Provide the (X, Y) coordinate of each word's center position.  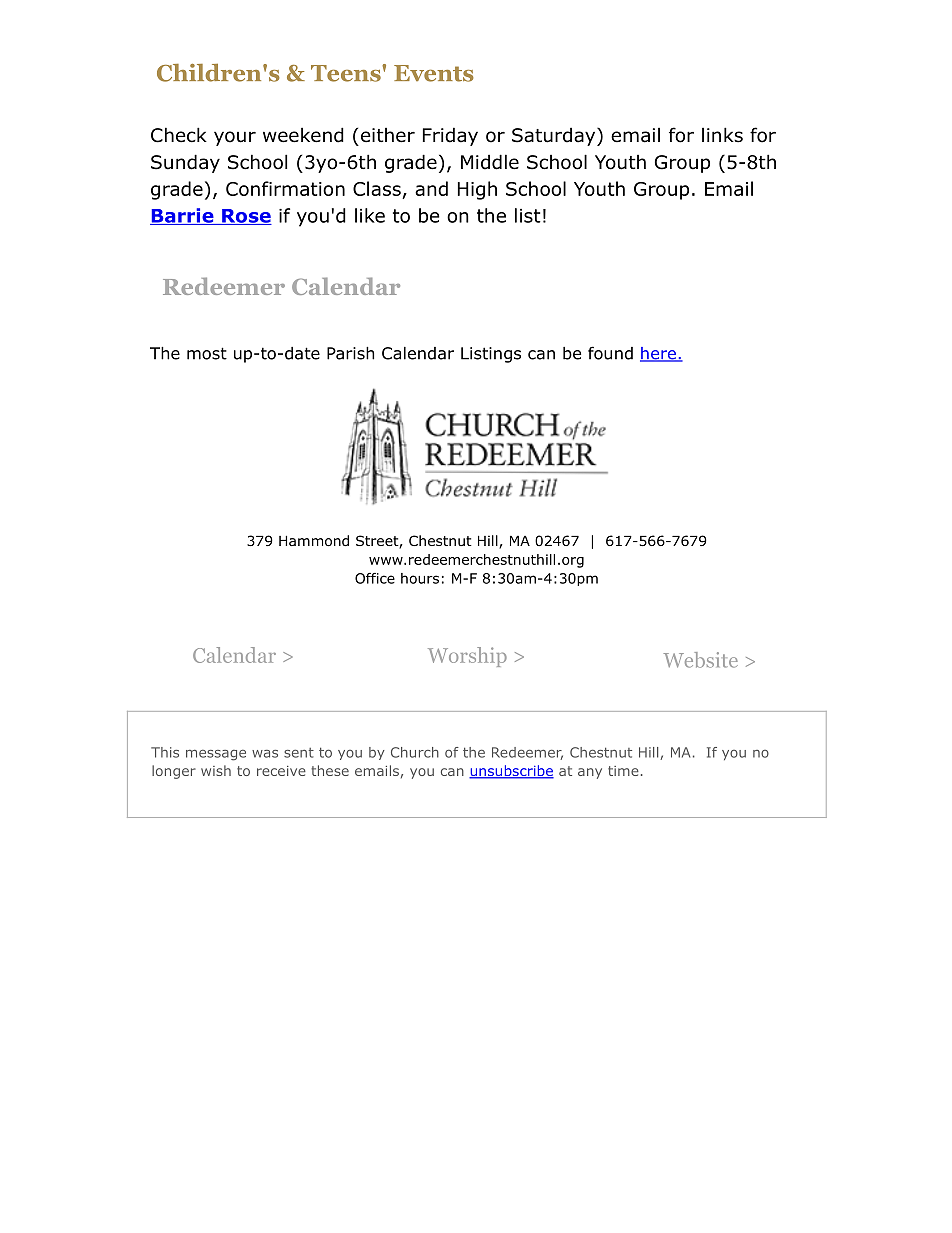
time (623, 771)
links (722, 135)
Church (415, 752)
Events (434, 73)
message (216, 755)
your (235, 138)
